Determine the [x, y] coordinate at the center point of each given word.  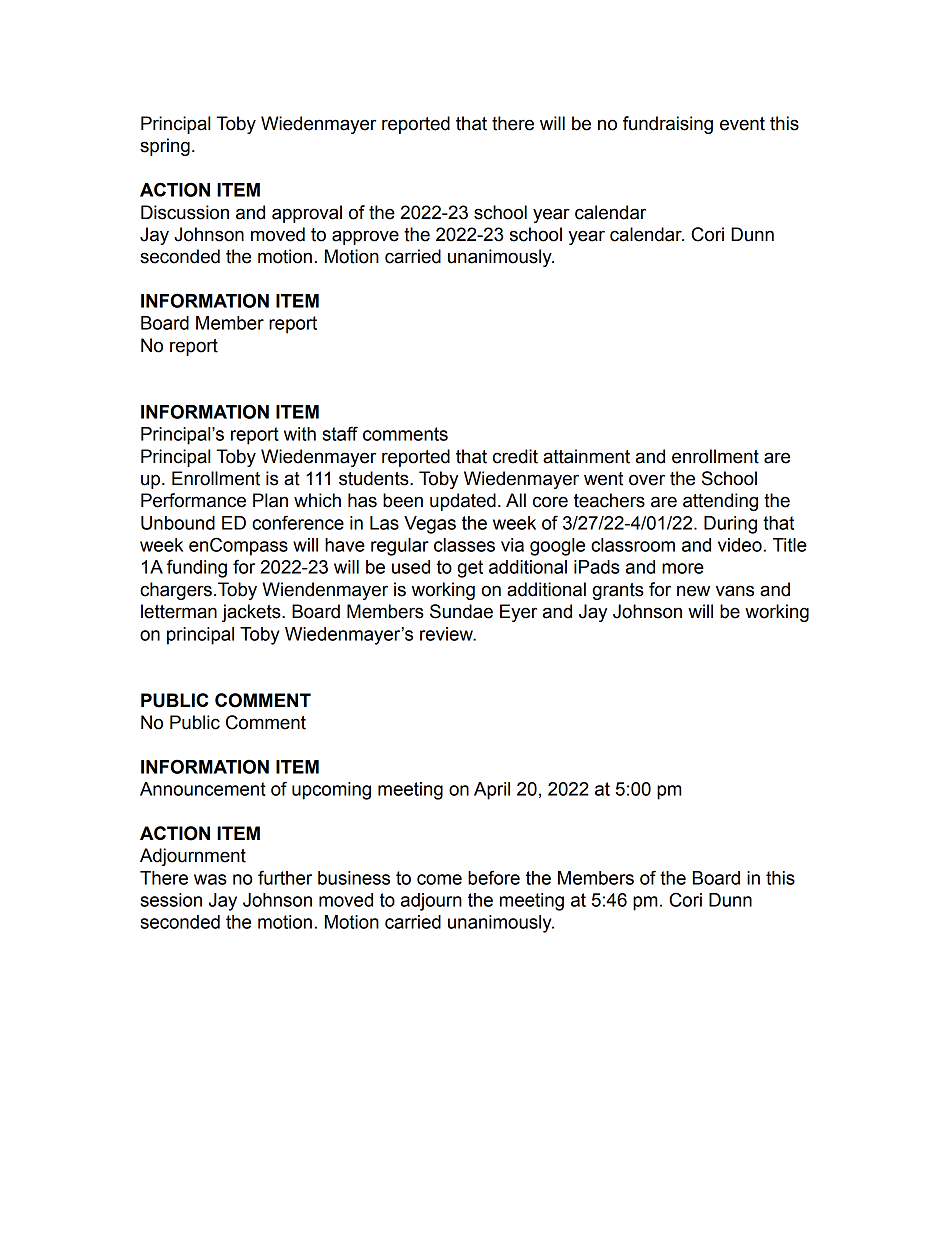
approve [365, 237]
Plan [270, 500]
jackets [252, 613]
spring [165, 147]
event [742, 124]
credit [515, 456]
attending [720, 502]
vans [735, 591]
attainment [586, 456]
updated [463, 502]
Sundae [461, 611]
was [210, 879]
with [300, 434]
